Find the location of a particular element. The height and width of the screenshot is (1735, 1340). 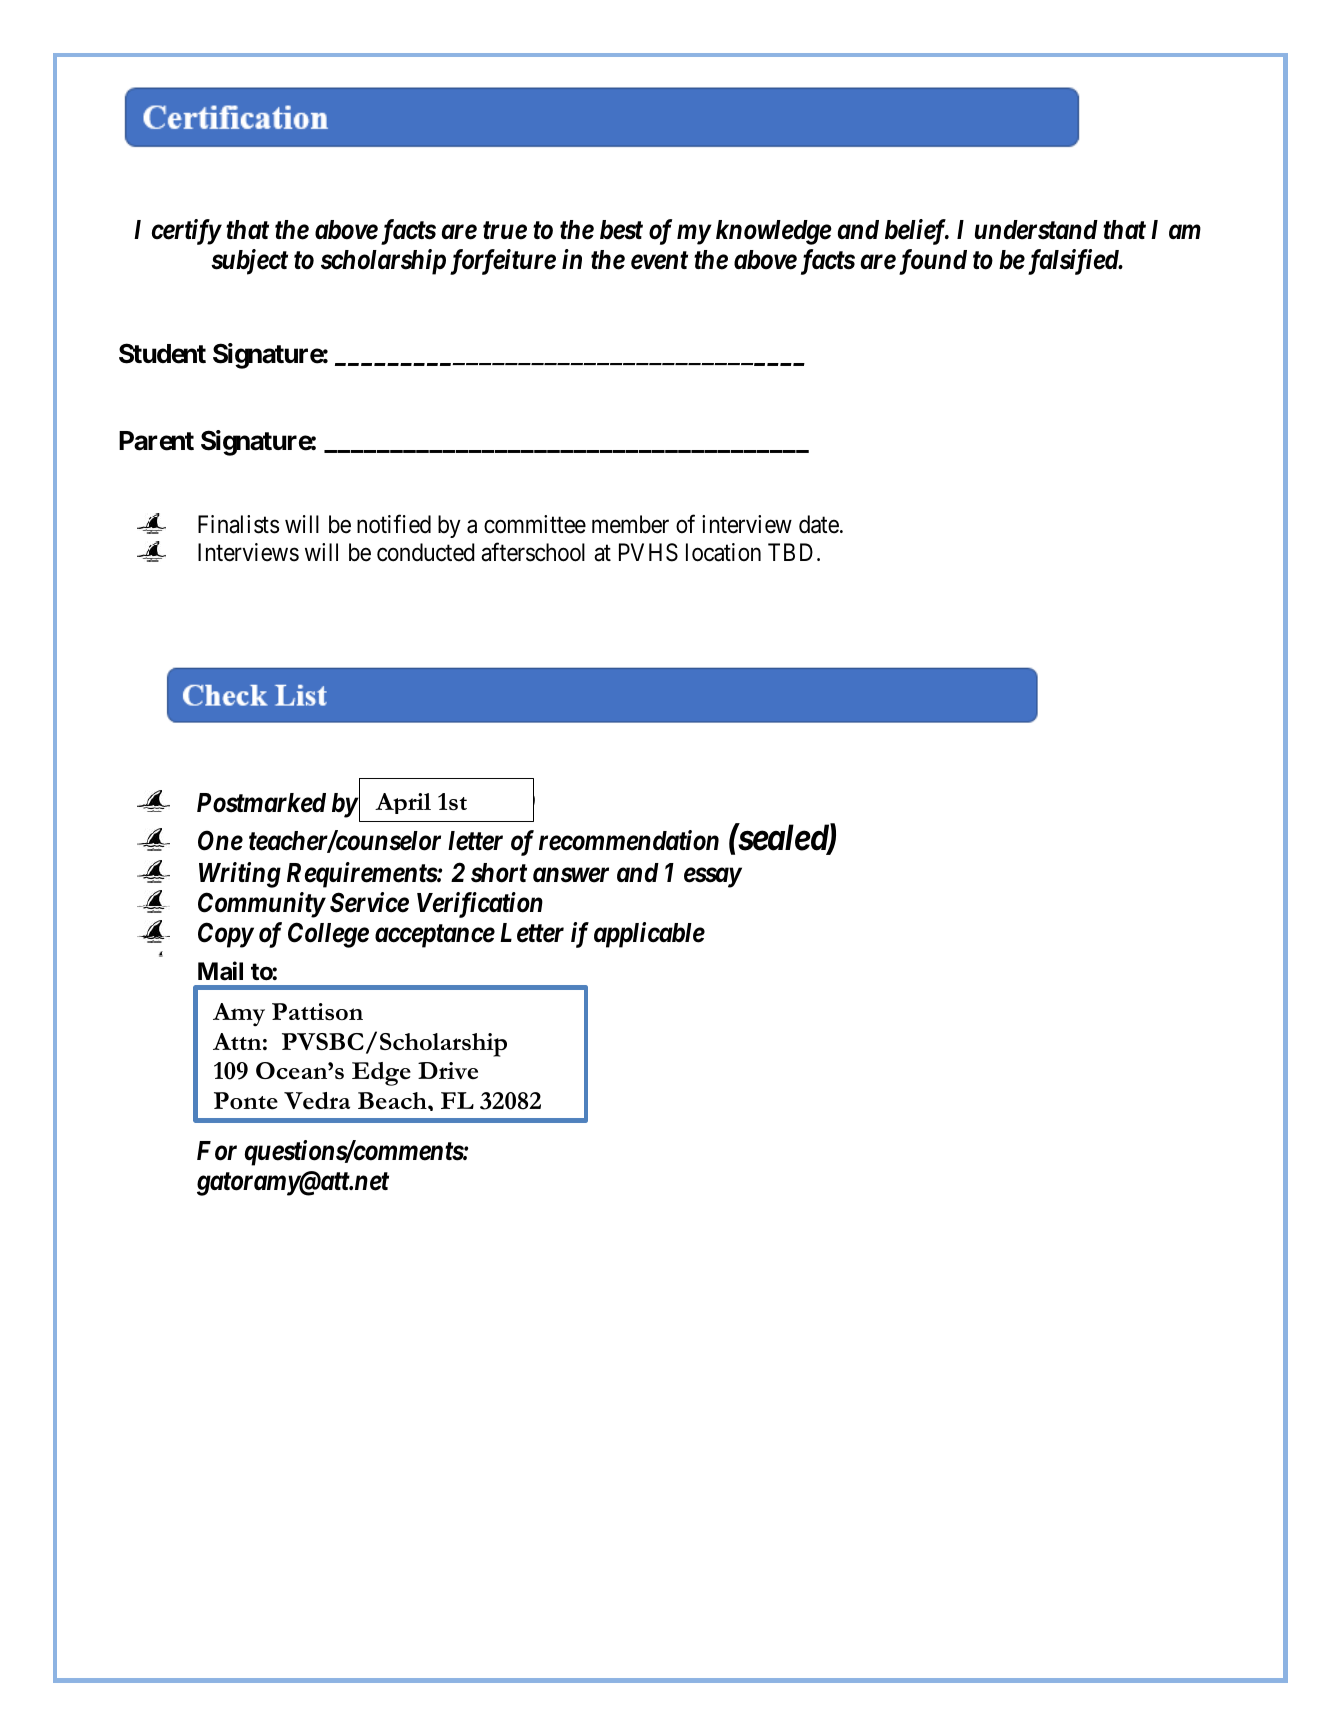

Drive is located at coordinates (448, 1070).
